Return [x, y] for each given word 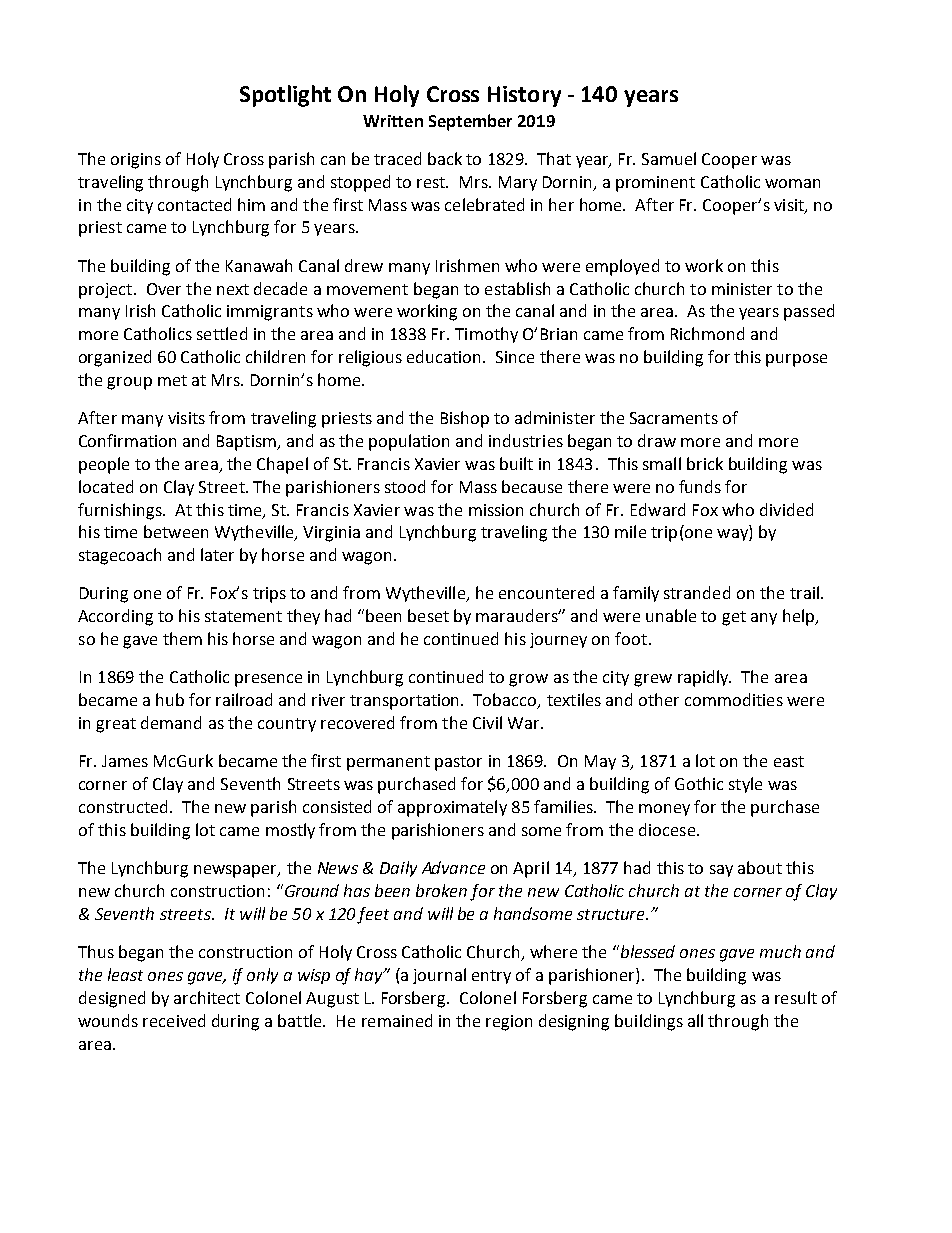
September [470, 122]
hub [170, 699]
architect [207, 997]
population [409, 442]
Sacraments [674, 418]
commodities [734, 699]
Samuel [669, 158]
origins [136, 161]
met [172, 380]
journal [439, 976]
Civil [487, 722]
